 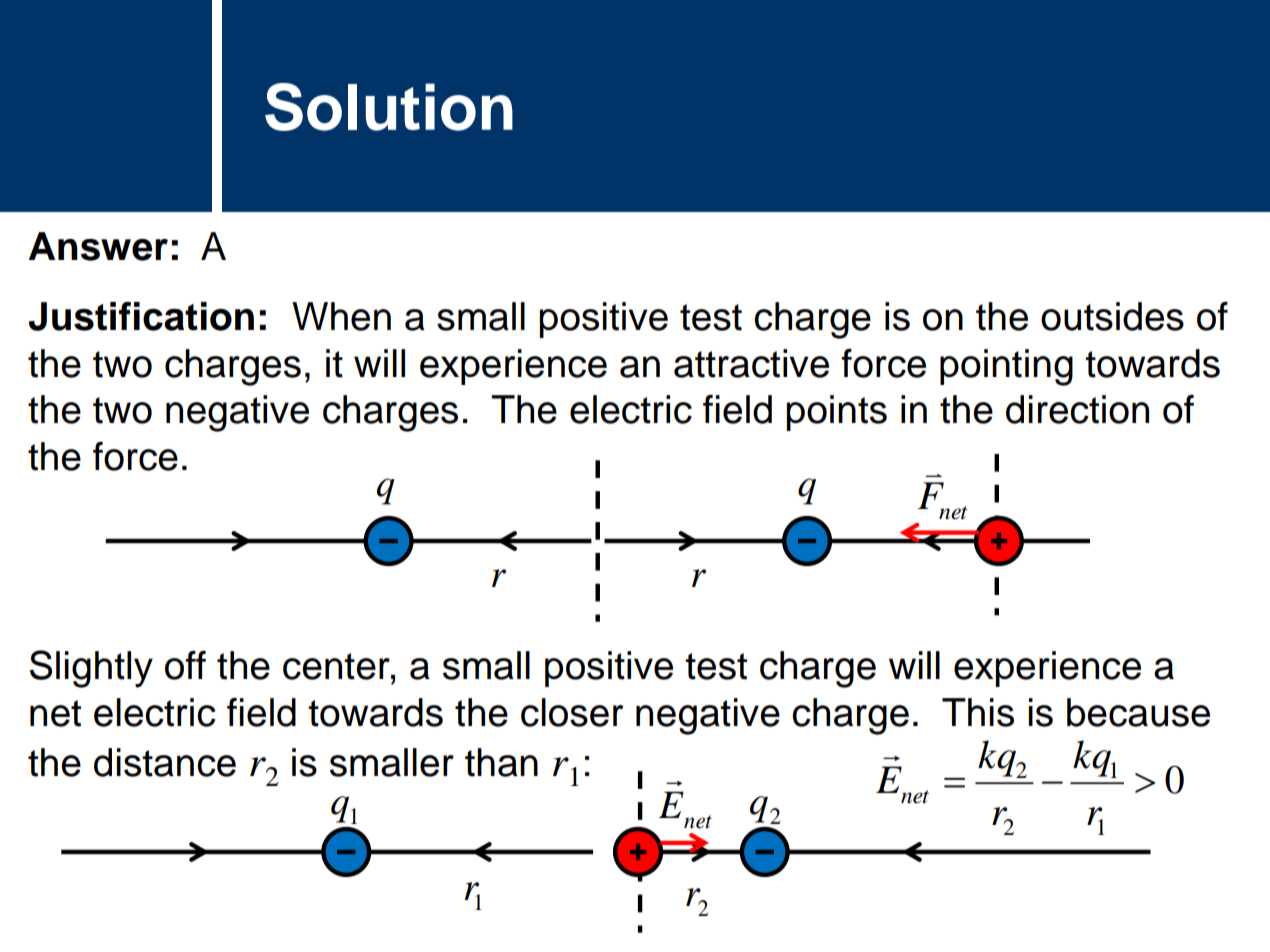 I want to click on direction, so click(x=1077, y=409).
